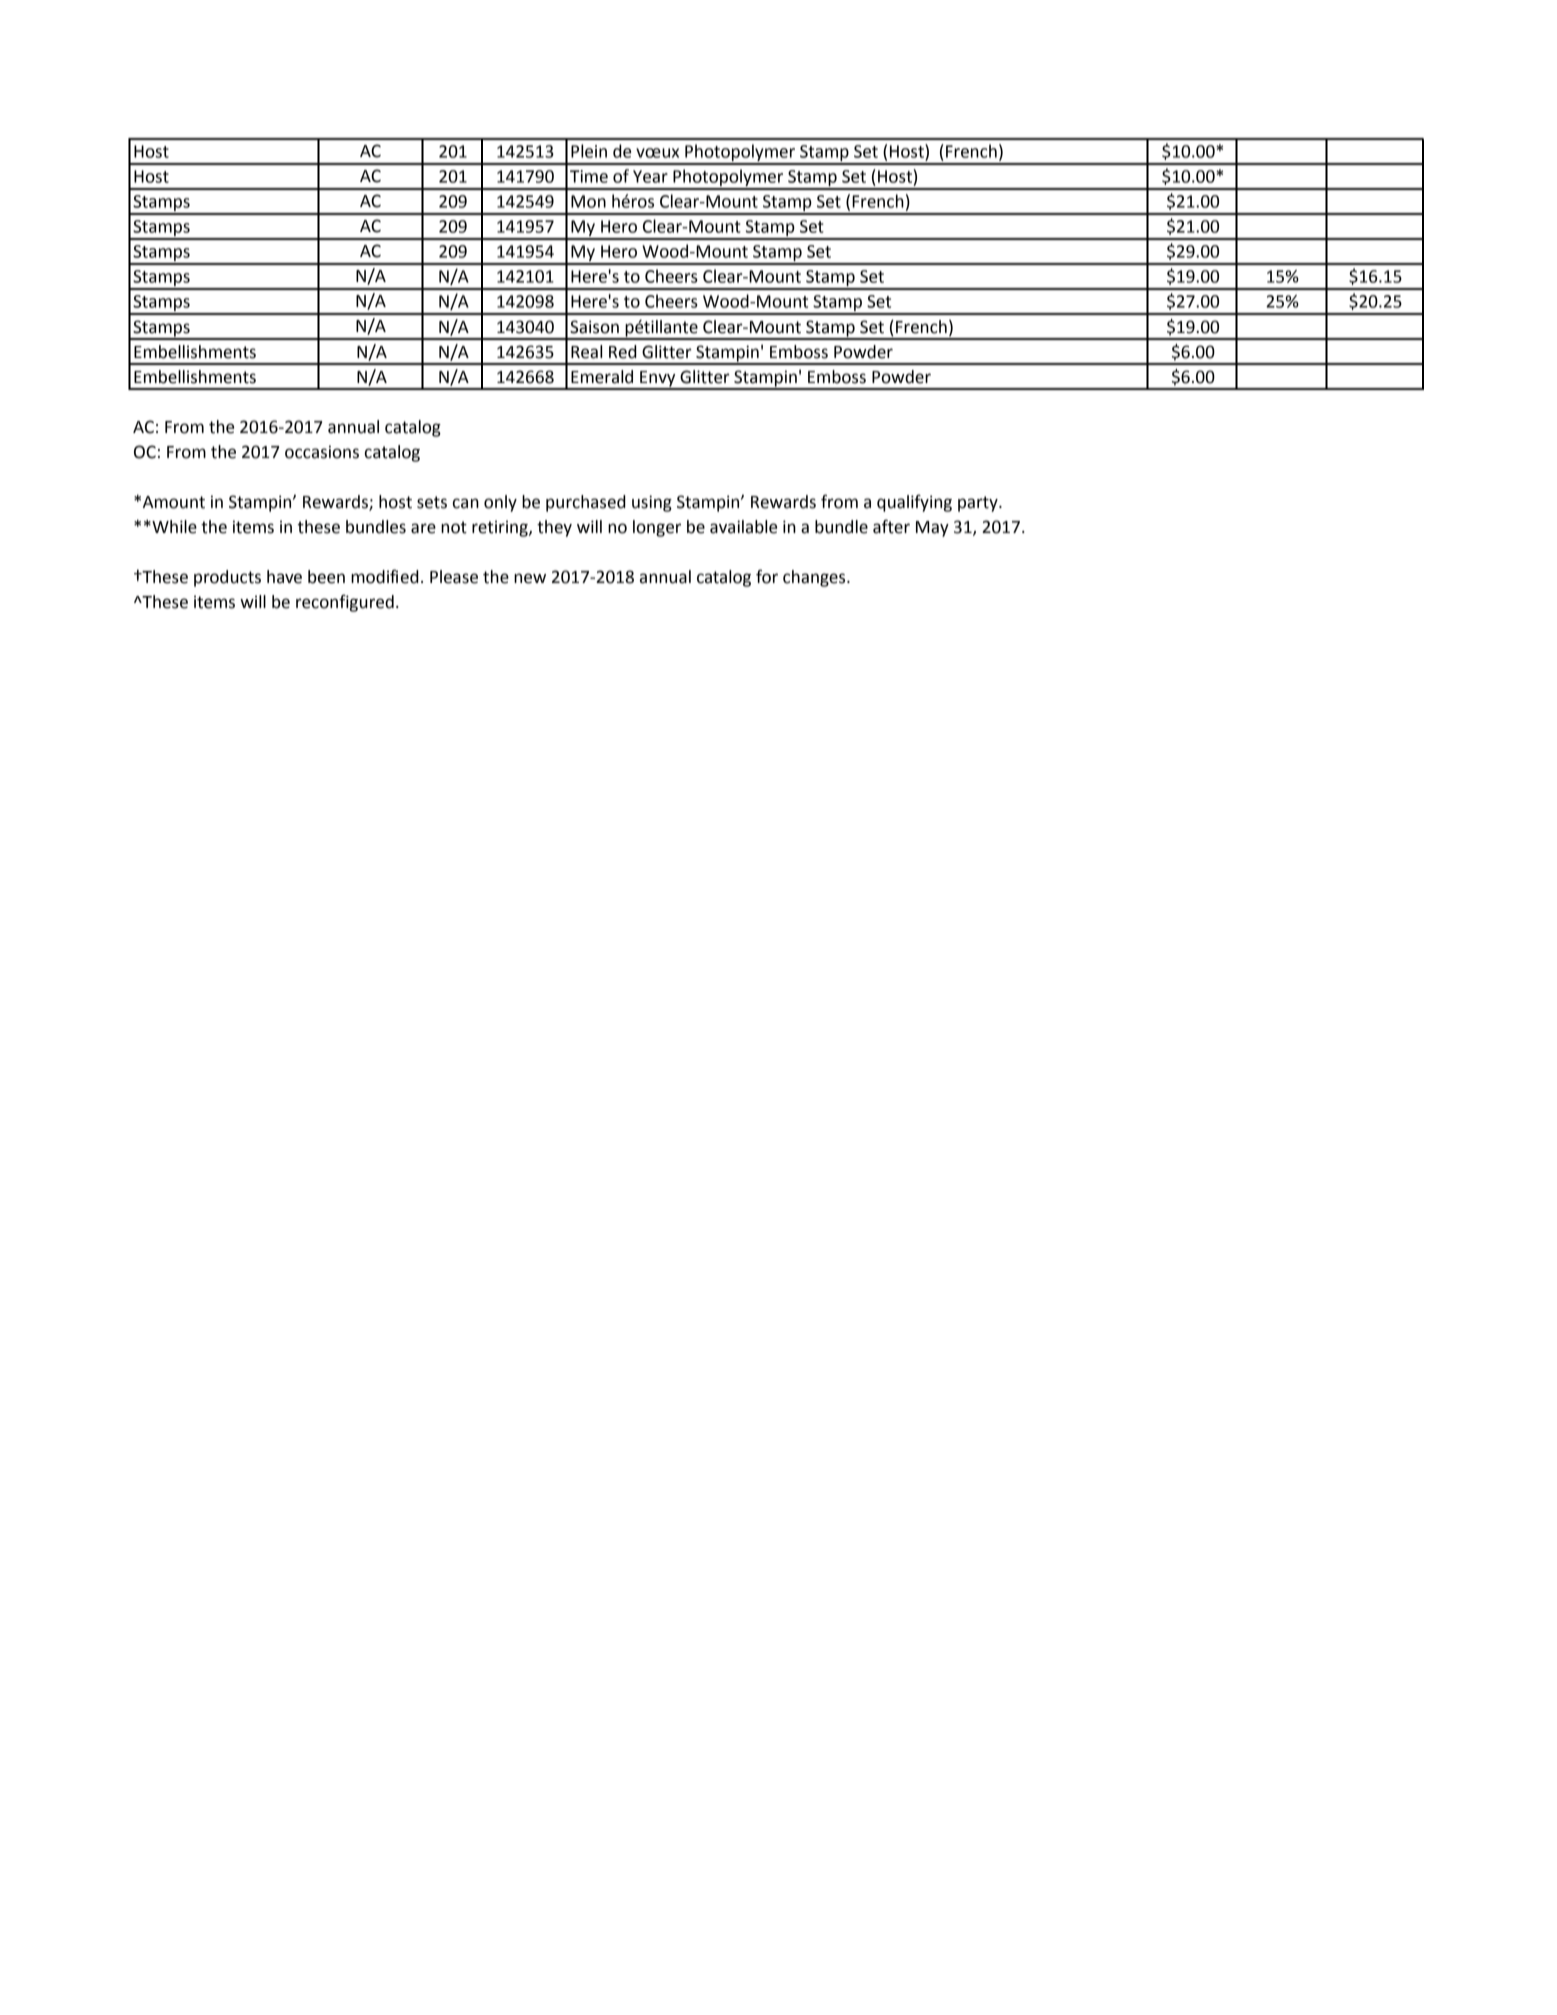 The height and width of the screenshot is (2015, 1557). Describe the element at coordinates (658, 380) in the screenshot. I see `Envy` at that location.
